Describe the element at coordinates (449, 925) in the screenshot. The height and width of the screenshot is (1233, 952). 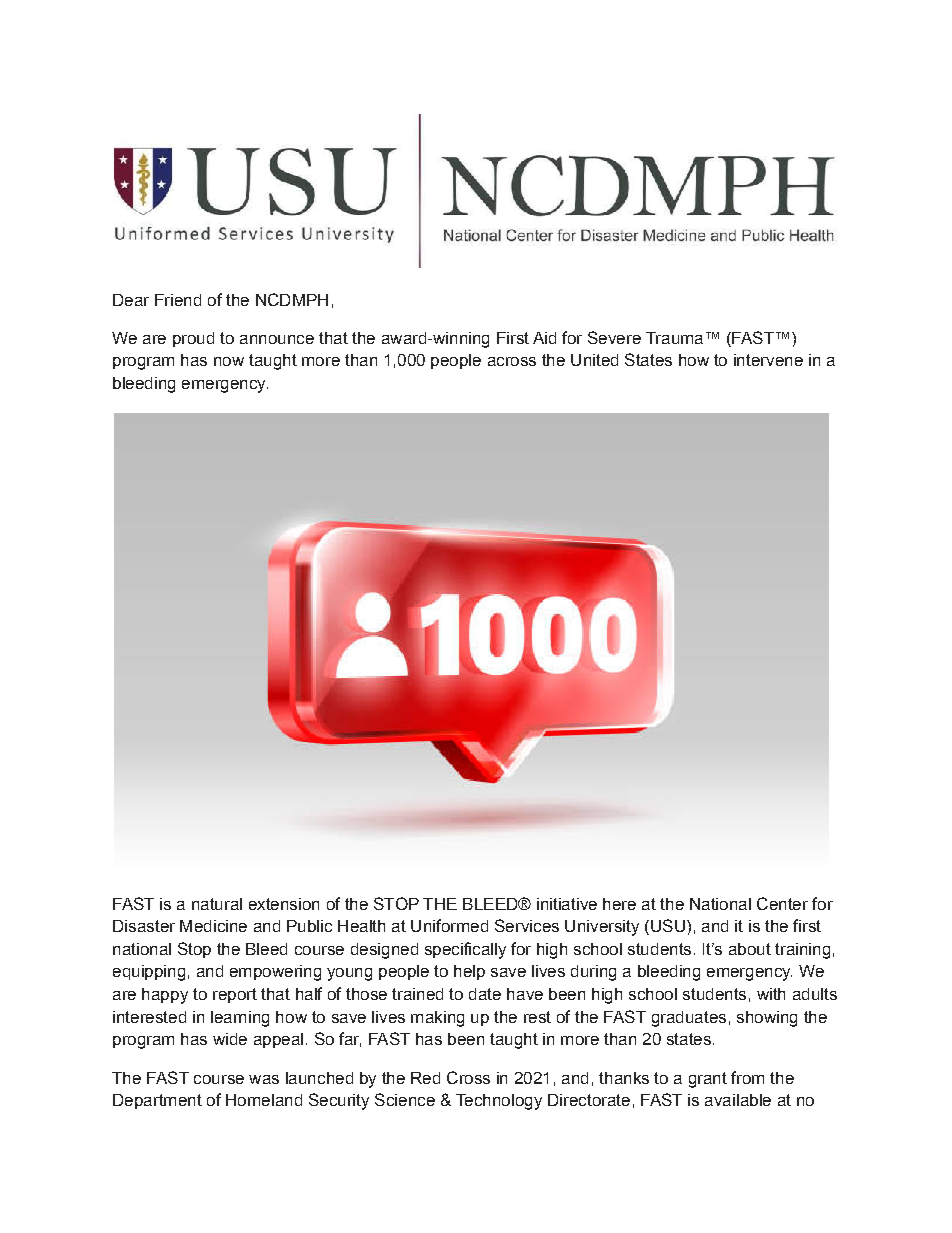
I see `Uniformed` at that location.
